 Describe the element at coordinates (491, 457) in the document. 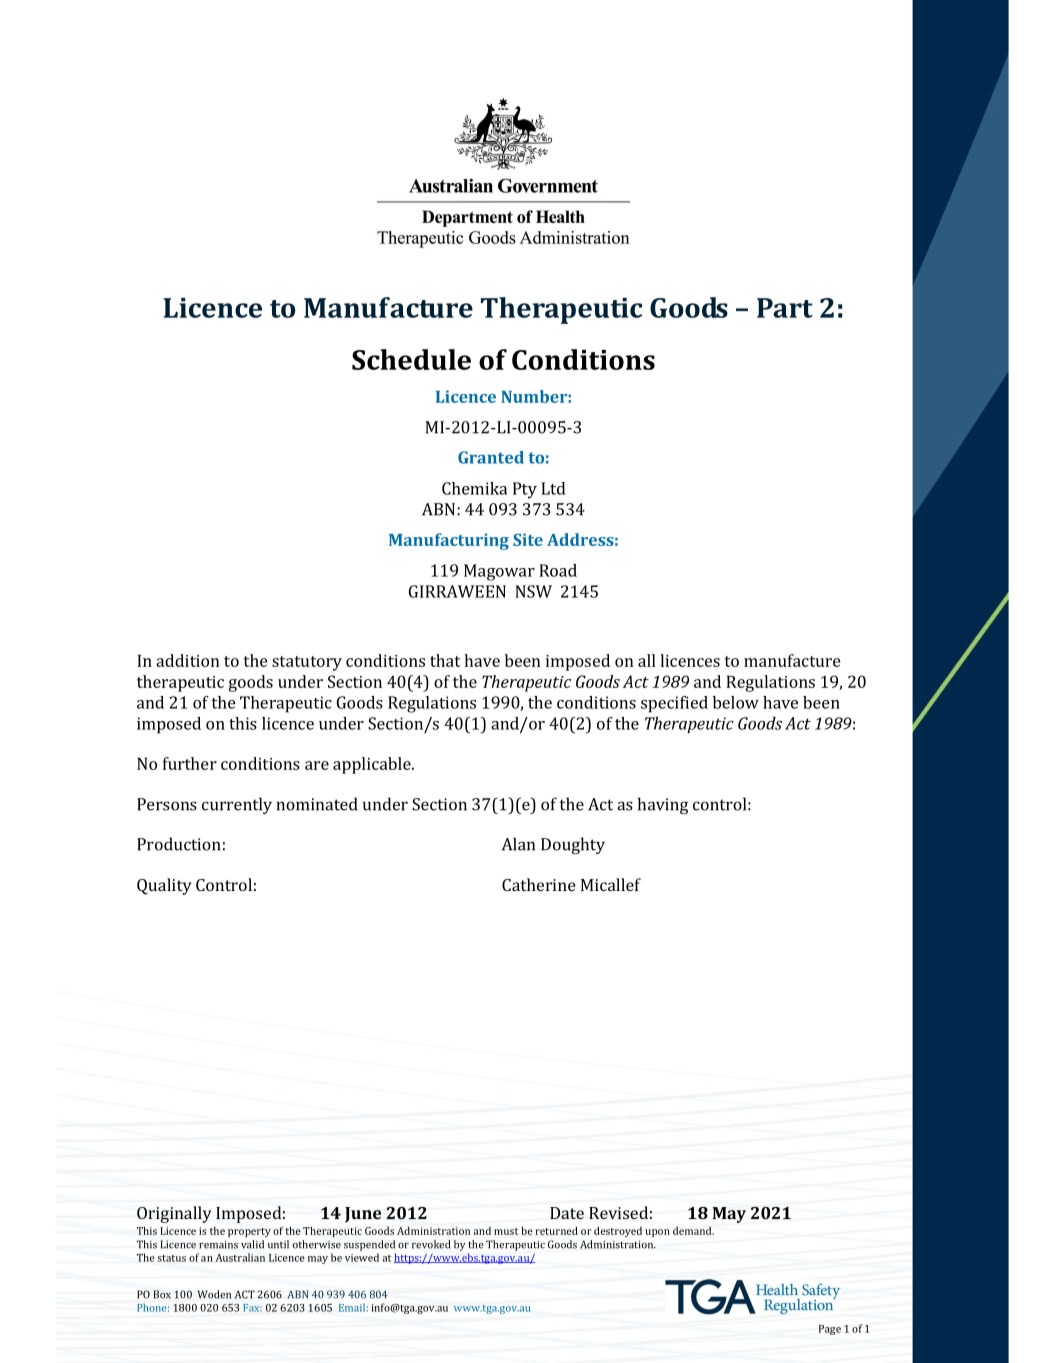

I see `Granted` at that location.
